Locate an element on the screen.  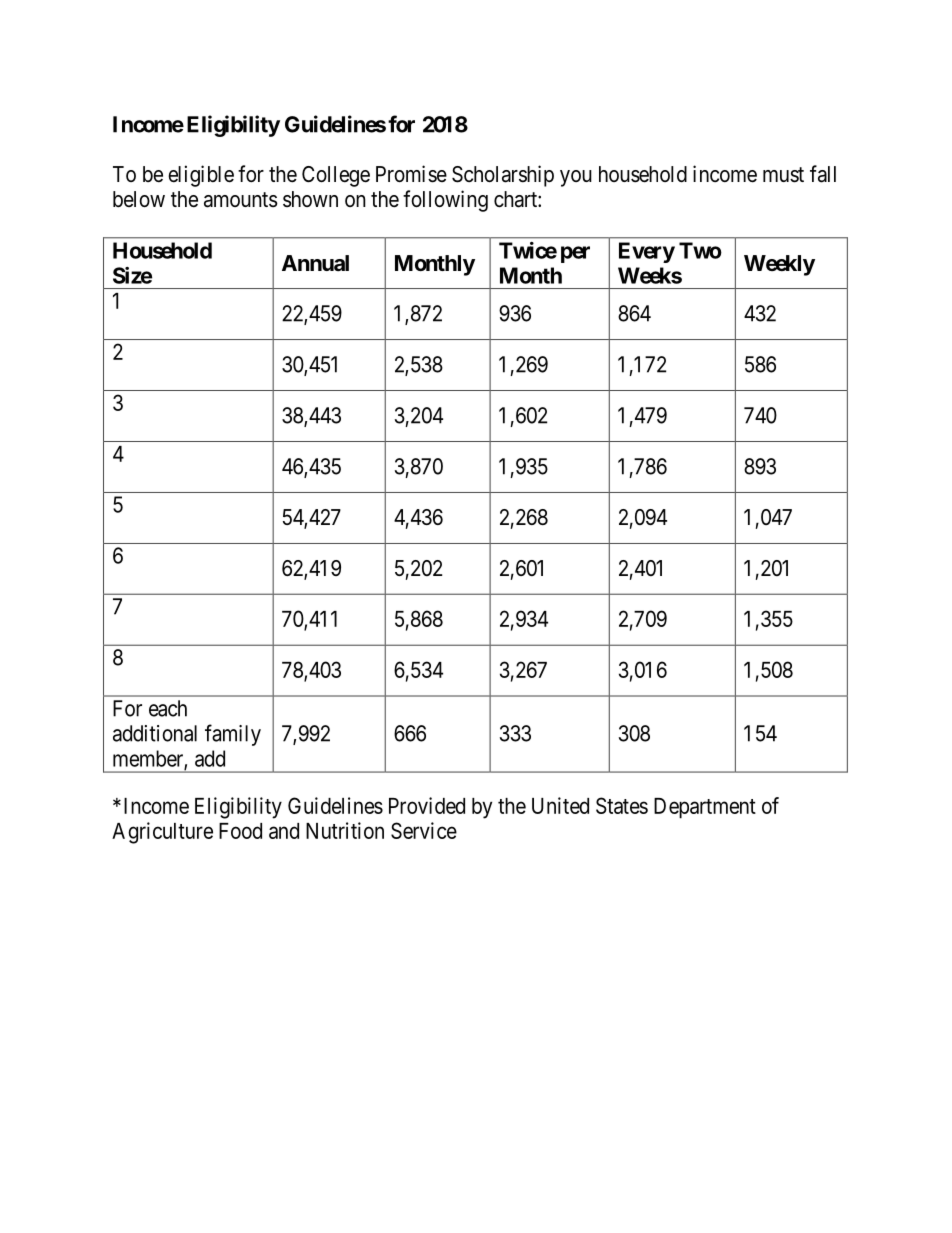
family is located at coordinates (233, 735).
